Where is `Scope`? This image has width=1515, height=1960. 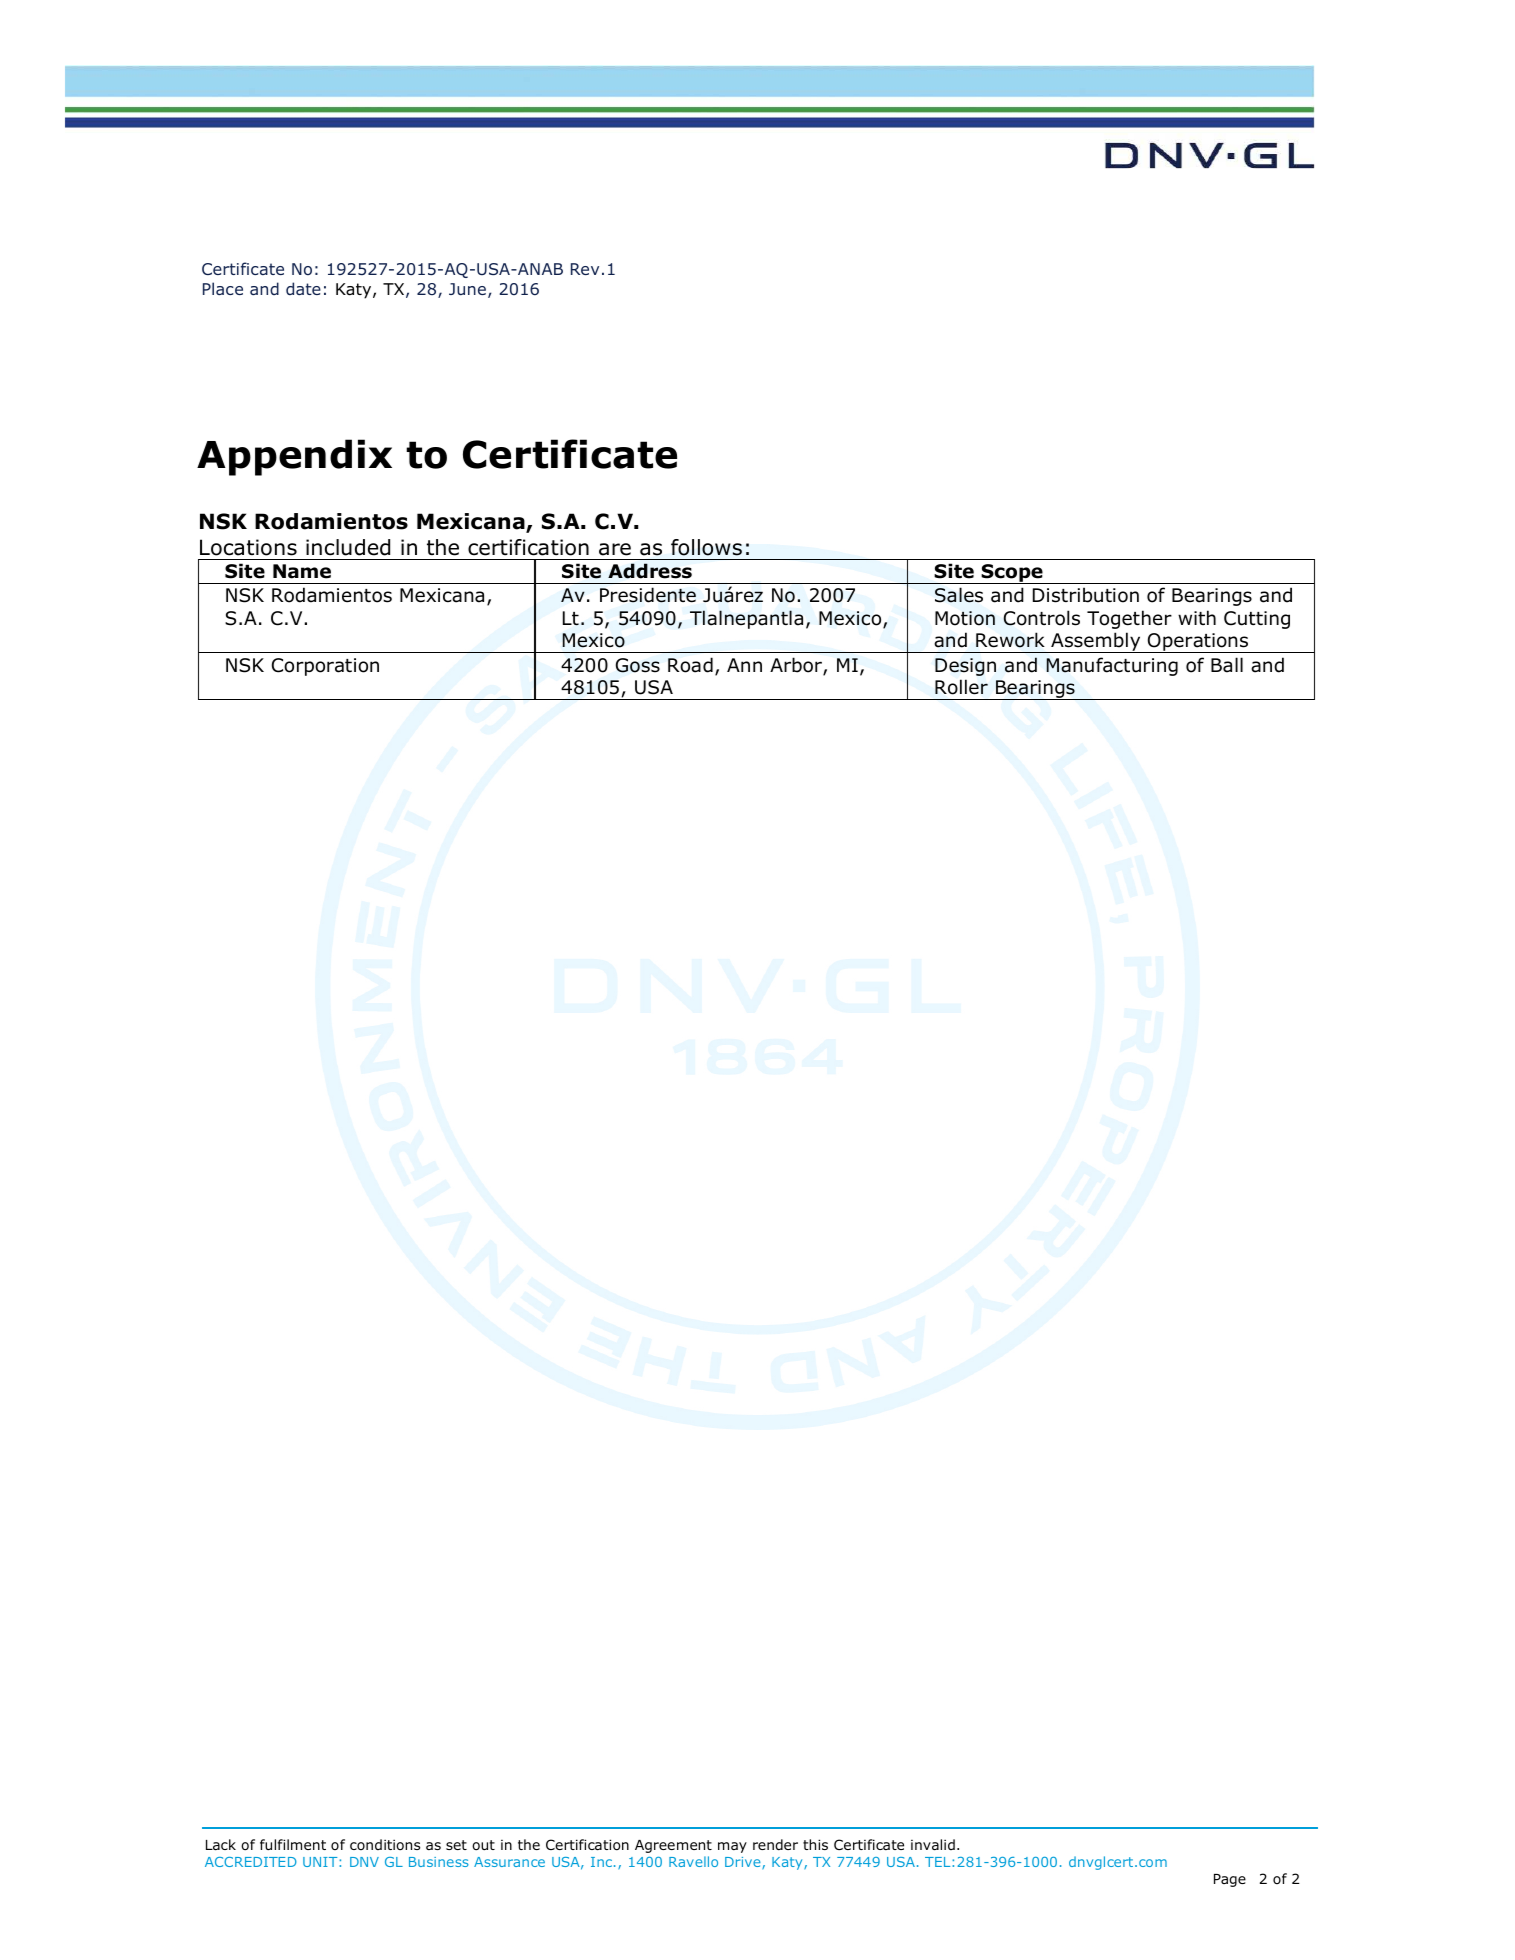
Scope is located at coordinates (1012, 574).
